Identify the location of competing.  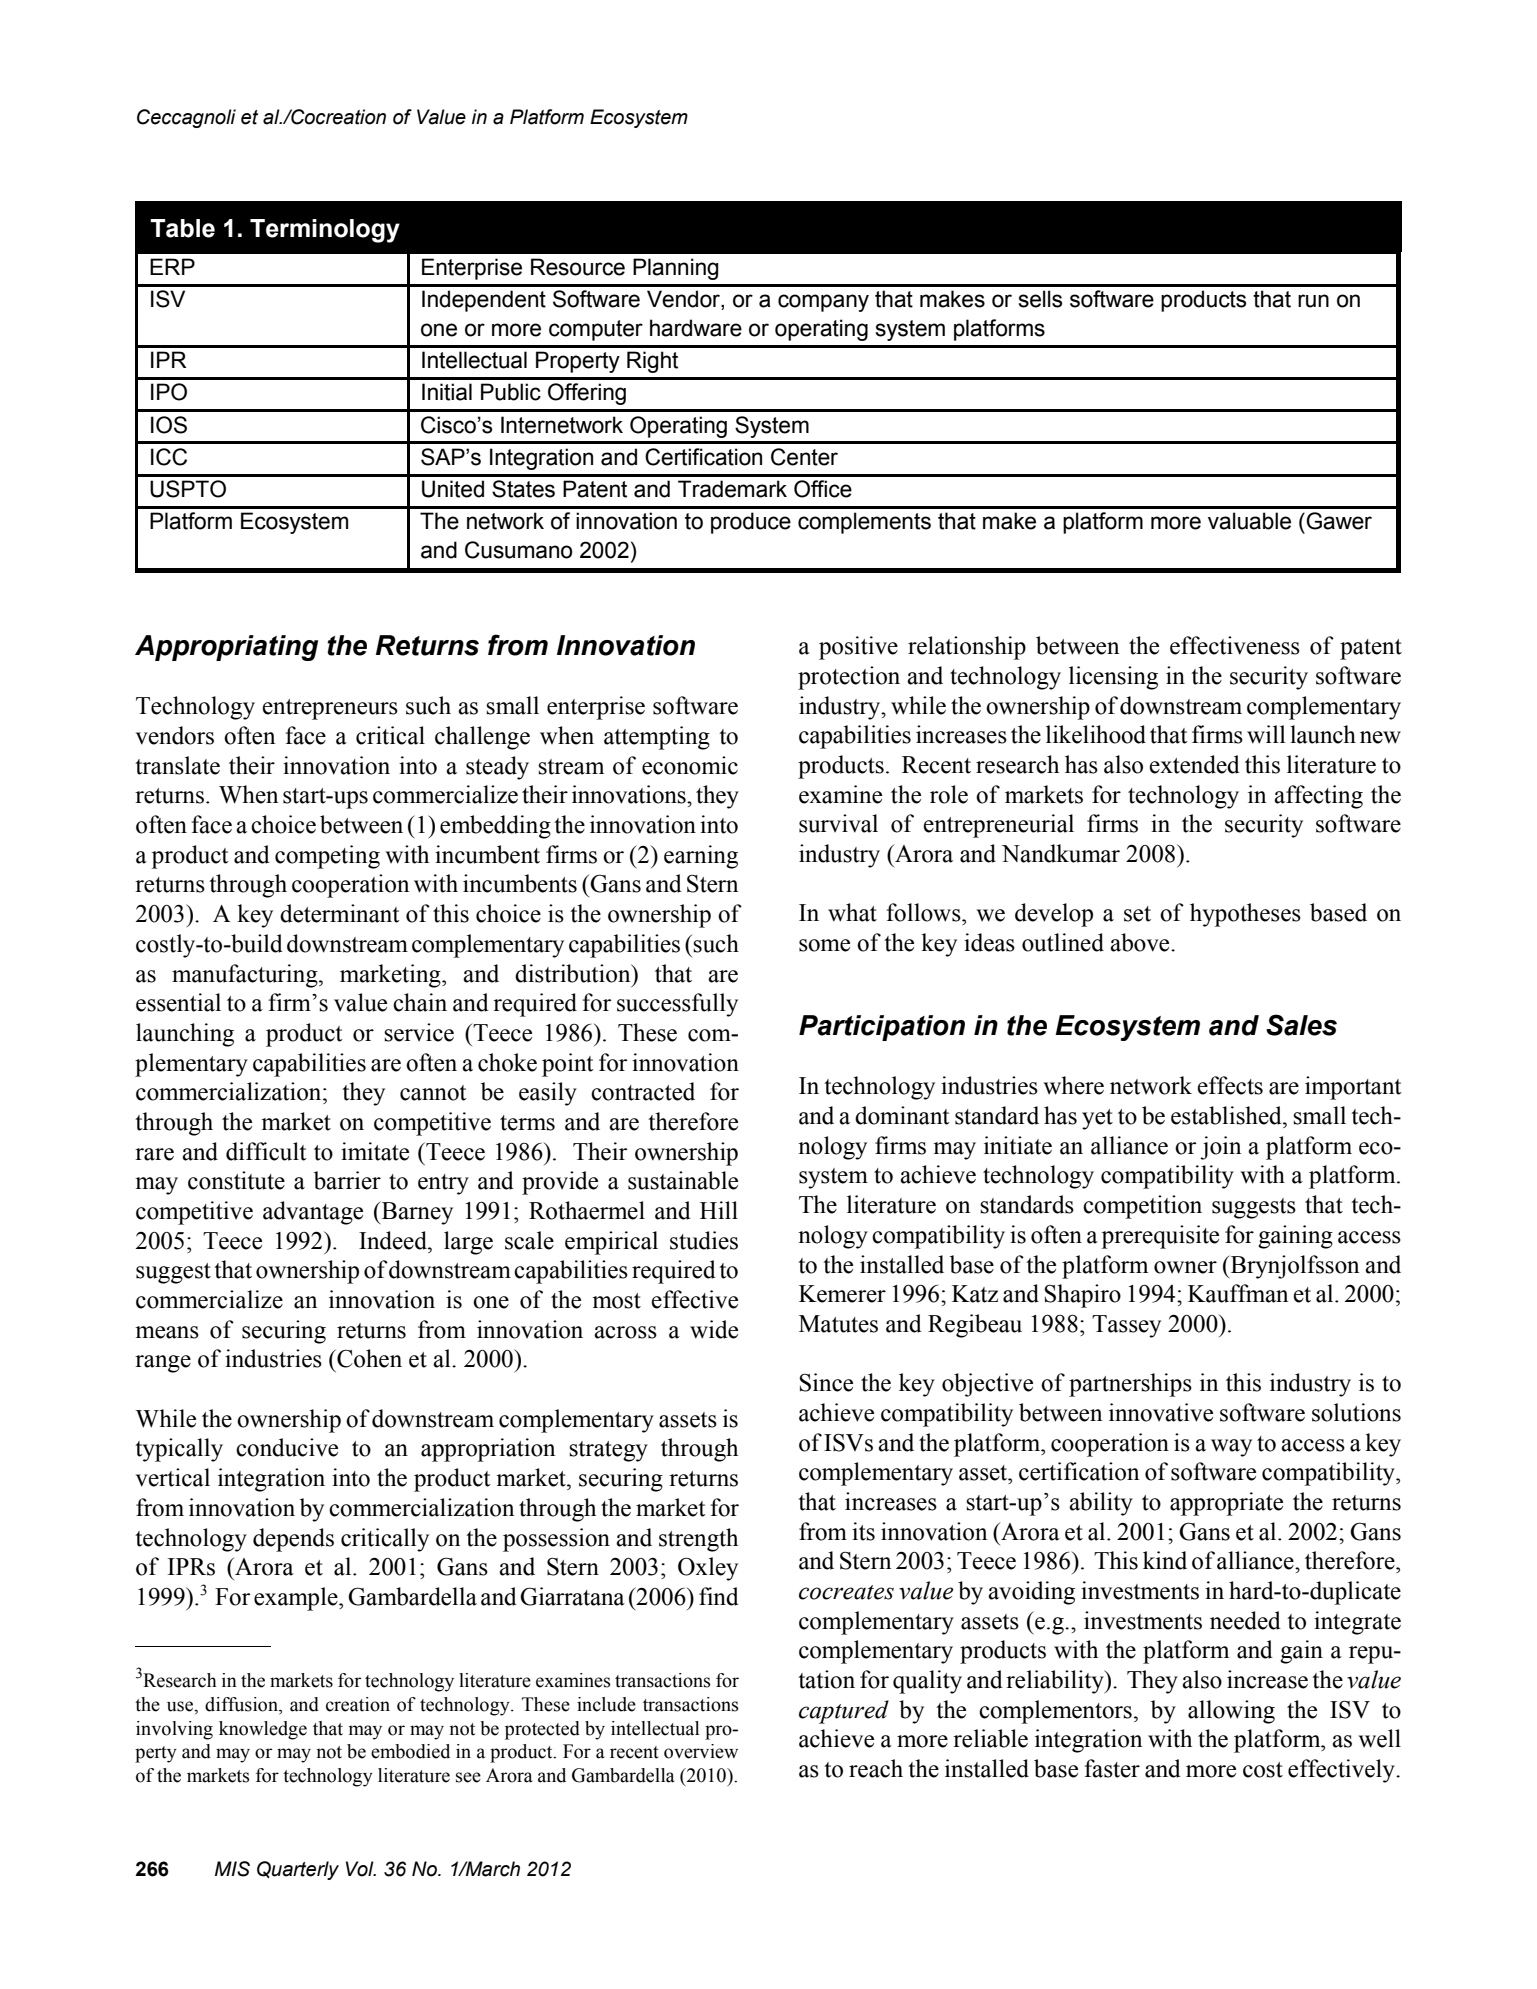
(327, 857).
